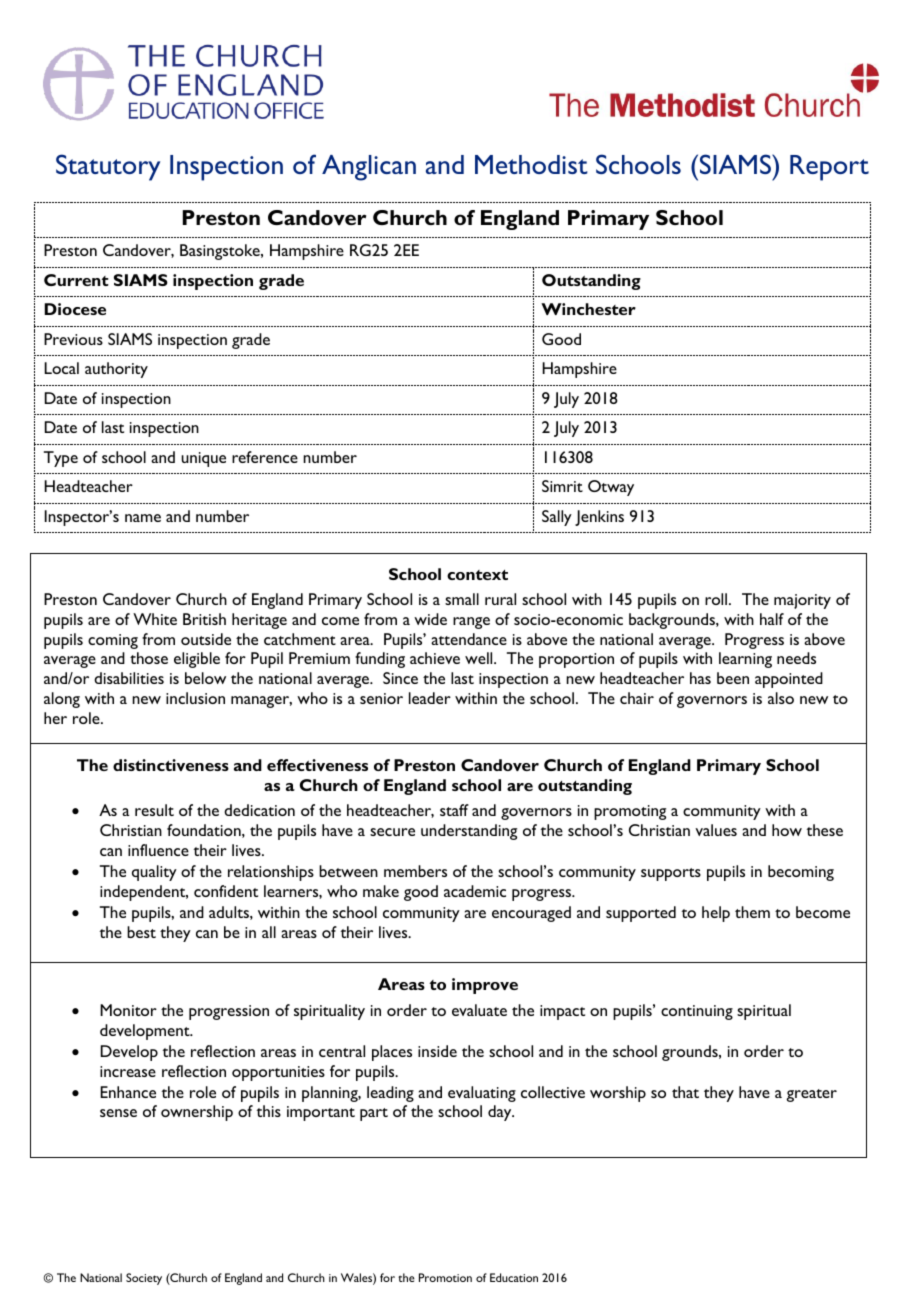 This screenshot has height=1309, width=924. What do you see at coordinates (108, 167) in the screenshot?
I see `Statutory` at bounding box center [108, 167].
